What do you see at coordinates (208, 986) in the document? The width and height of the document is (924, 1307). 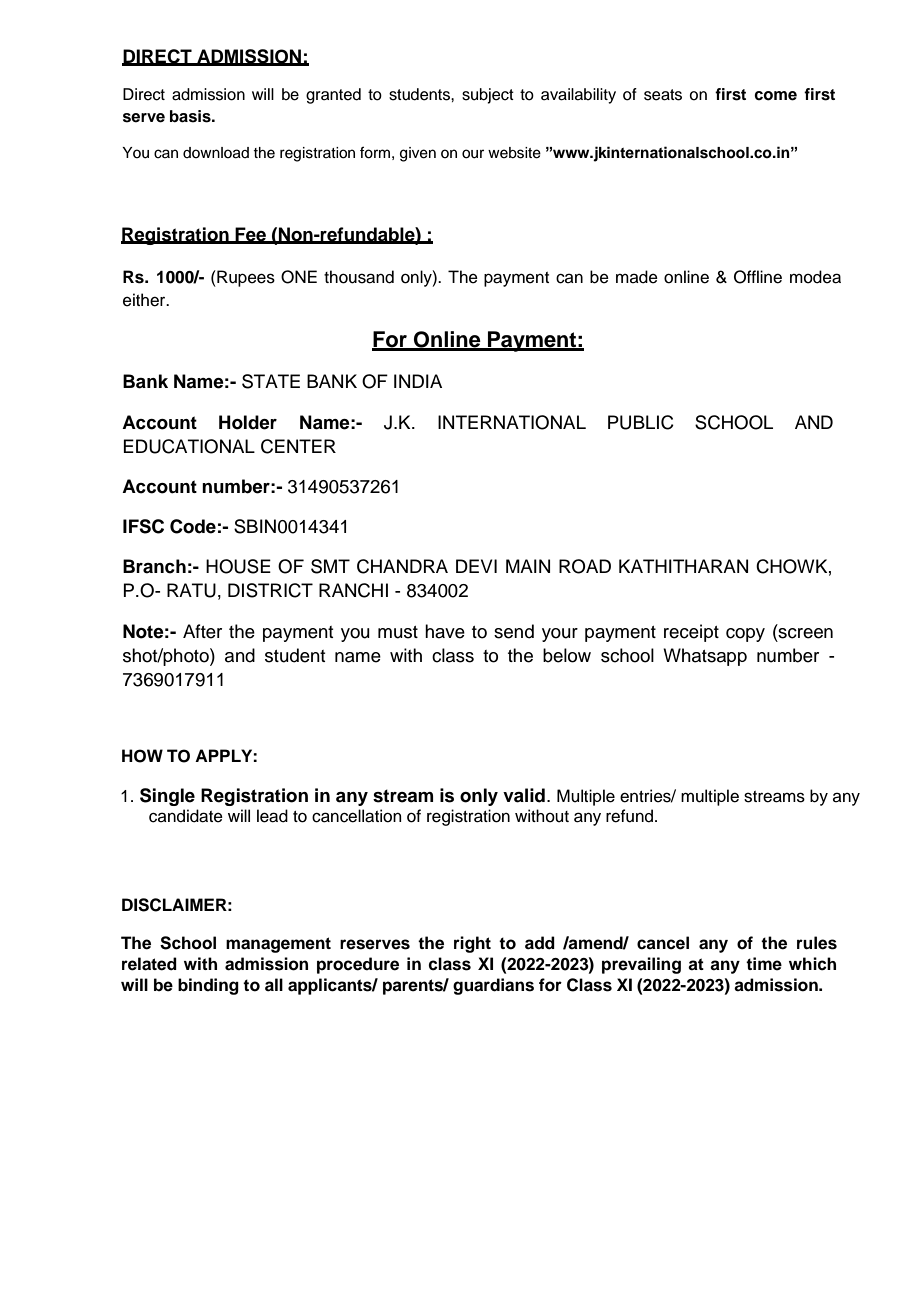 I see `binding` at bounding box center [208, 986].
